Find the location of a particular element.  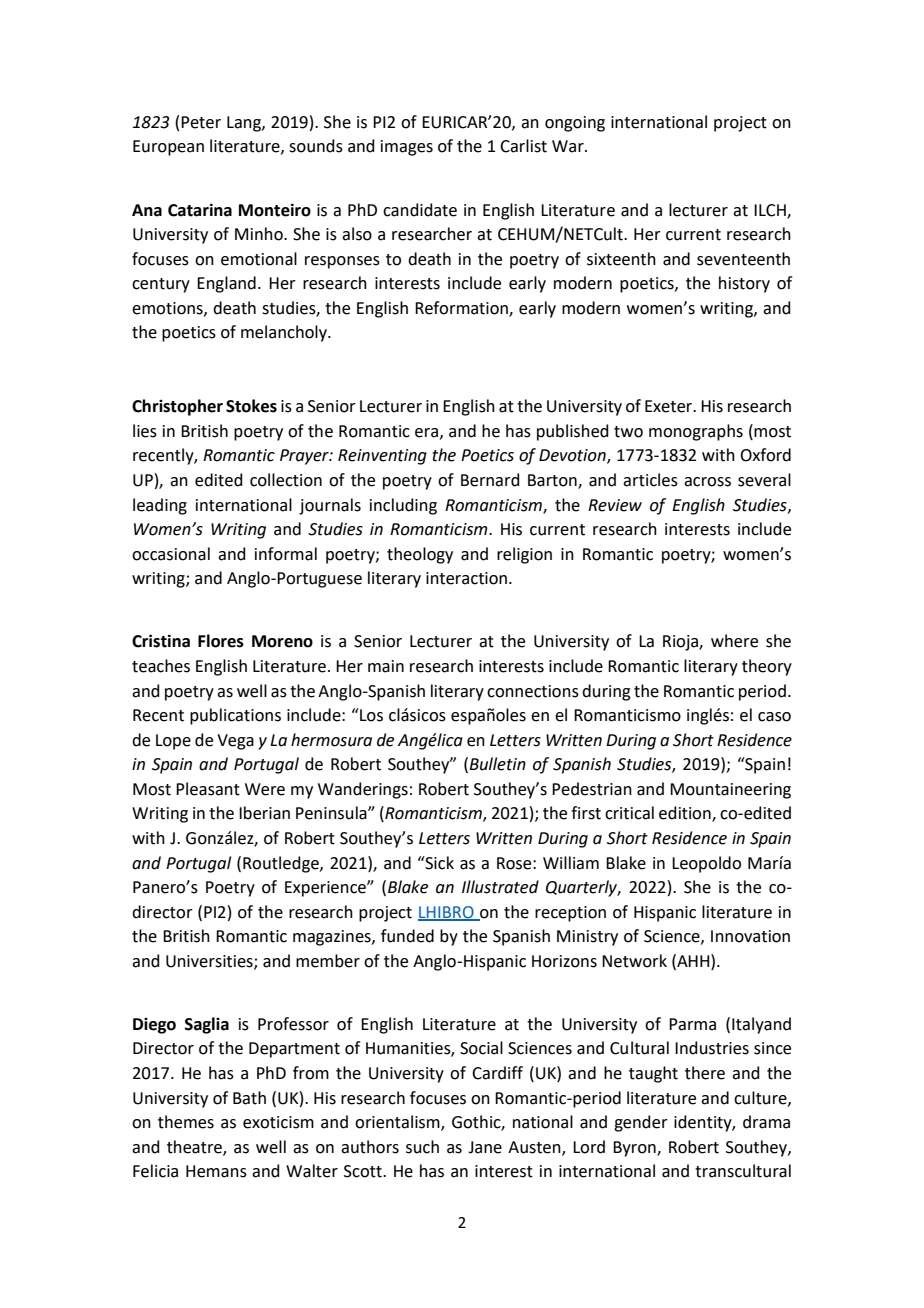

collection is located at coordinates (286, 480).
